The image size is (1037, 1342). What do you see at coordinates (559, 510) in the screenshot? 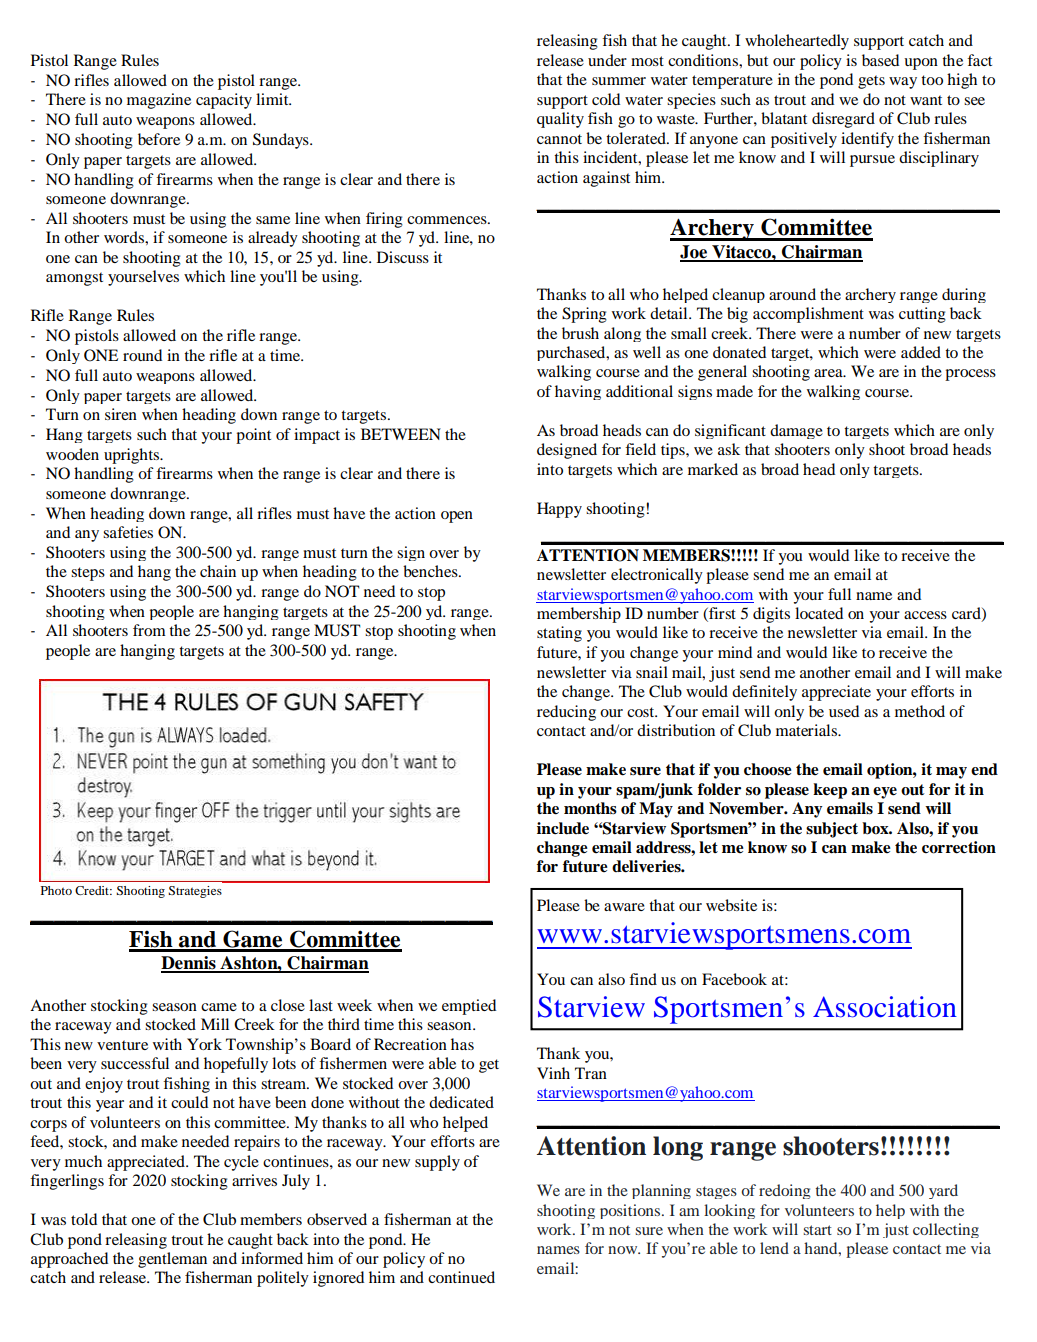
I see `Happy` at bounding box center [559, 510].
